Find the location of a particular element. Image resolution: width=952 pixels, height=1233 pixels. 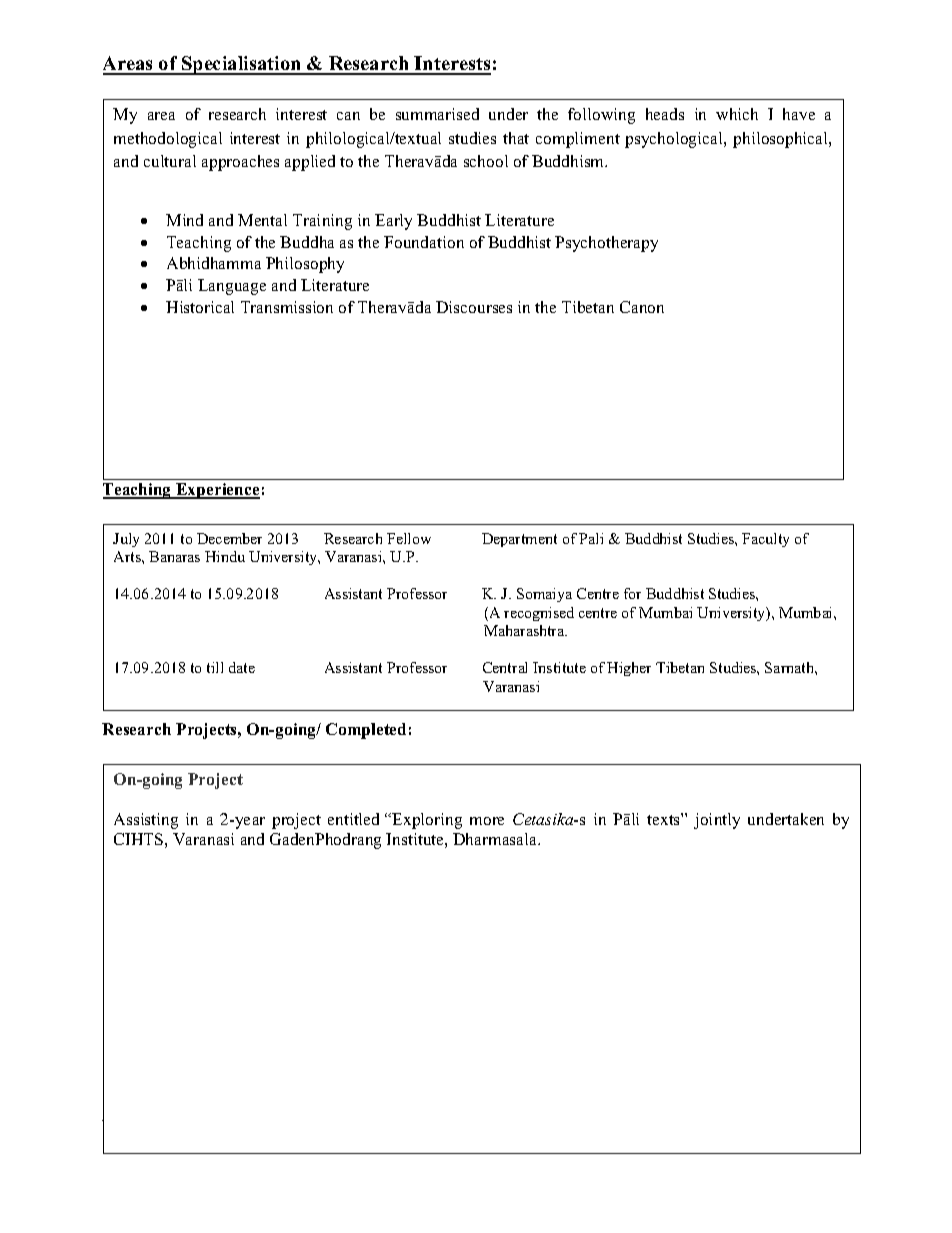

till is located at coordinates (215, 667).
